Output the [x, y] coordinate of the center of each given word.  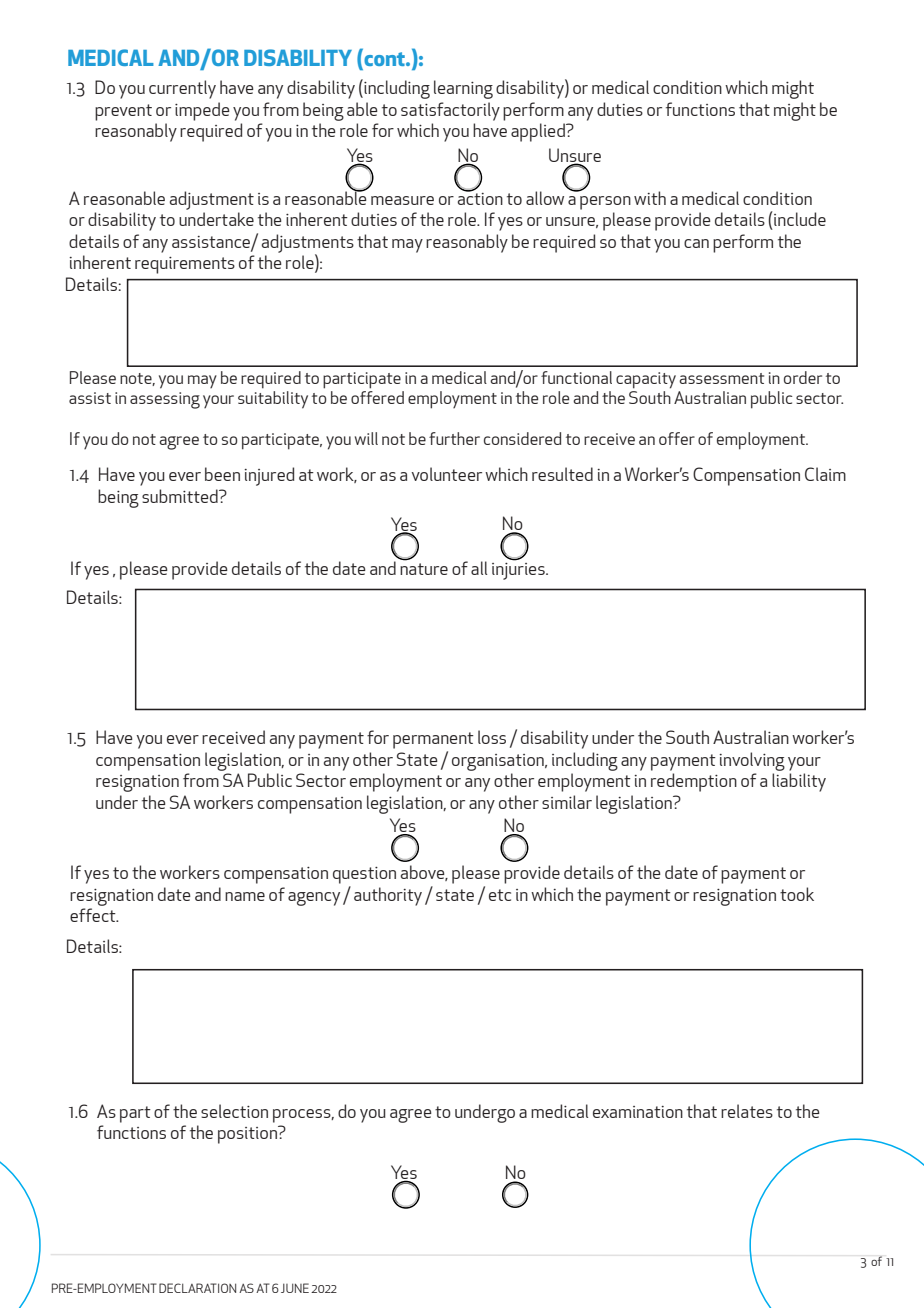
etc [500, 895]
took [797, 894]
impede [202, 111]
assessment [721, 378]
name [245, 896]
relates [747, 1111]
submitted [181, 496]
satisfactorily [450, 111]
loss [492, 737]
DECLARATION [197, 1288]
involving [752, 761]
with [650, 198]
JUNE [295, 1288]
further [454, 438]
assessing [165, 400]
